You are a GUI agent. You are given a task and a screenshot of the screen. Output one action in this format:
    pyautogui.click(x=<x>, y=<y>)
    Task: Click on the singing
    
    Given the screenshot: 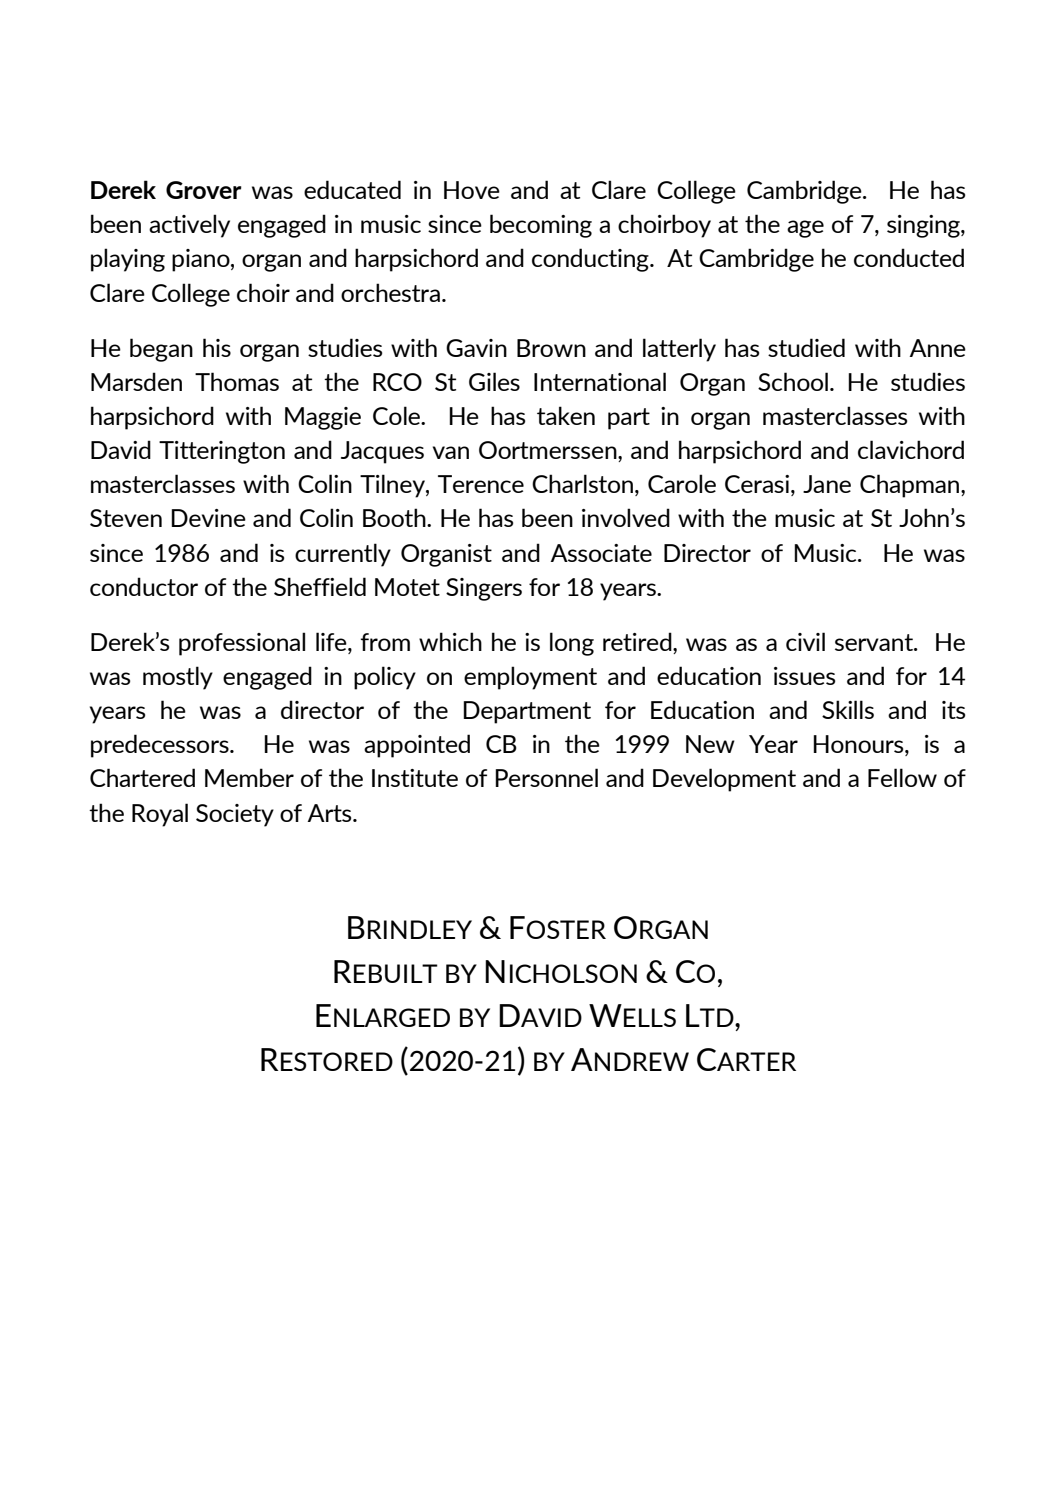 What is the action you would take?
    pyautogui.click(x=924, y=226)
